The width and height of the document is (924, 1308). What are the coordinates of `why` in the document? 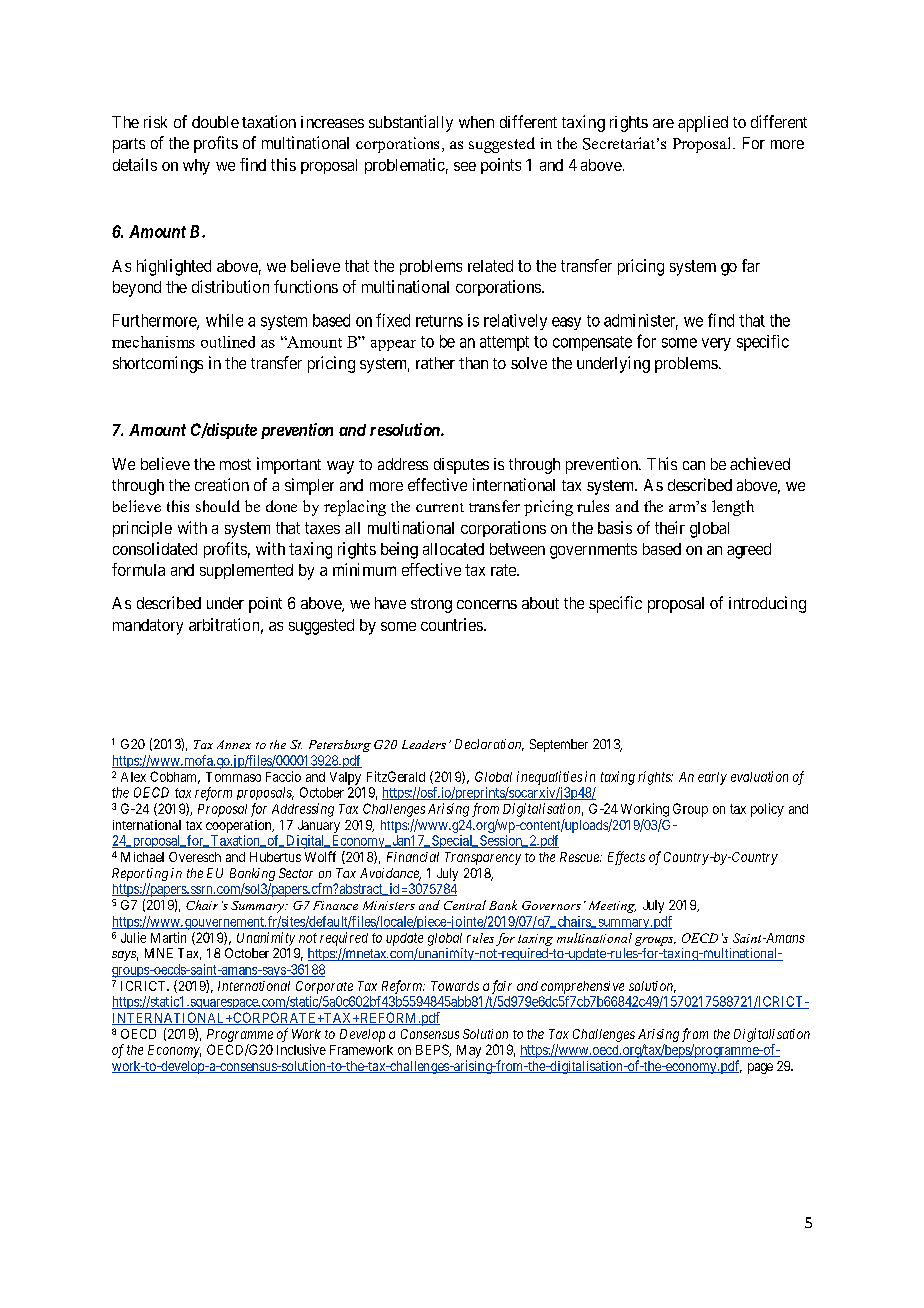 It's located at (196, 167).
